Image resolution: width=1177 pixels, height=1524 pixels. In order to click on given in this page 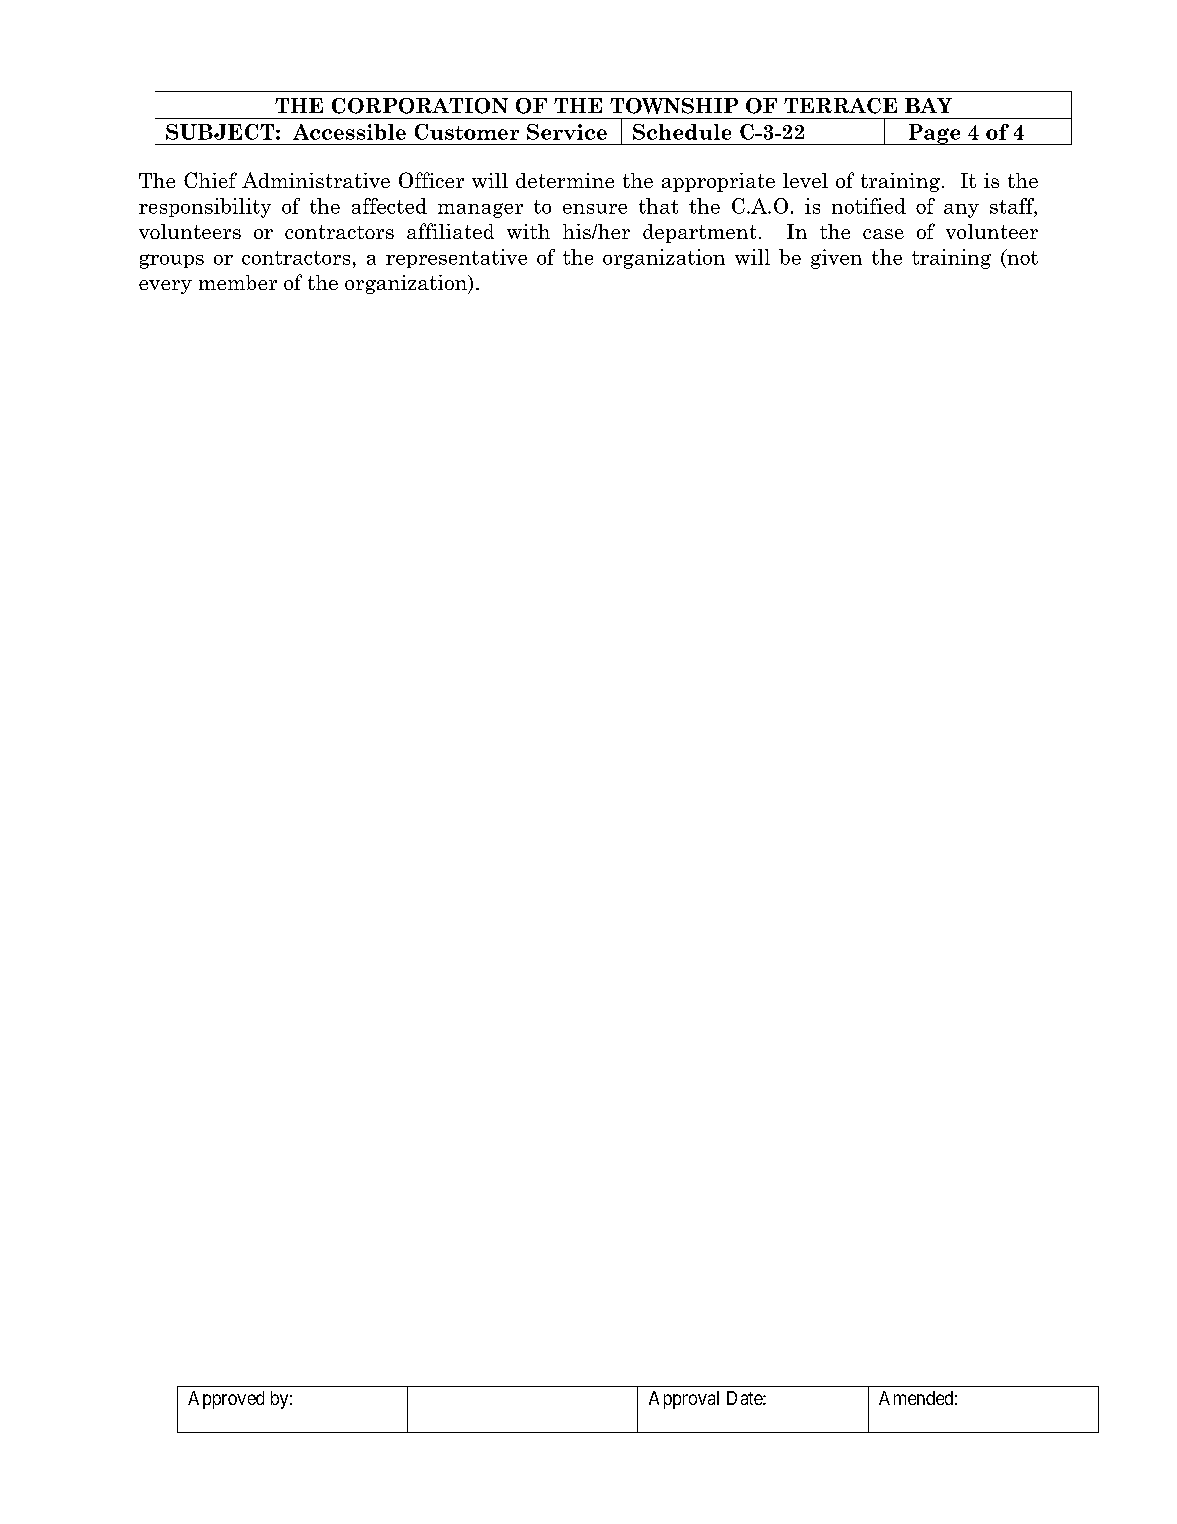, I will do `click(836, 259)`.
